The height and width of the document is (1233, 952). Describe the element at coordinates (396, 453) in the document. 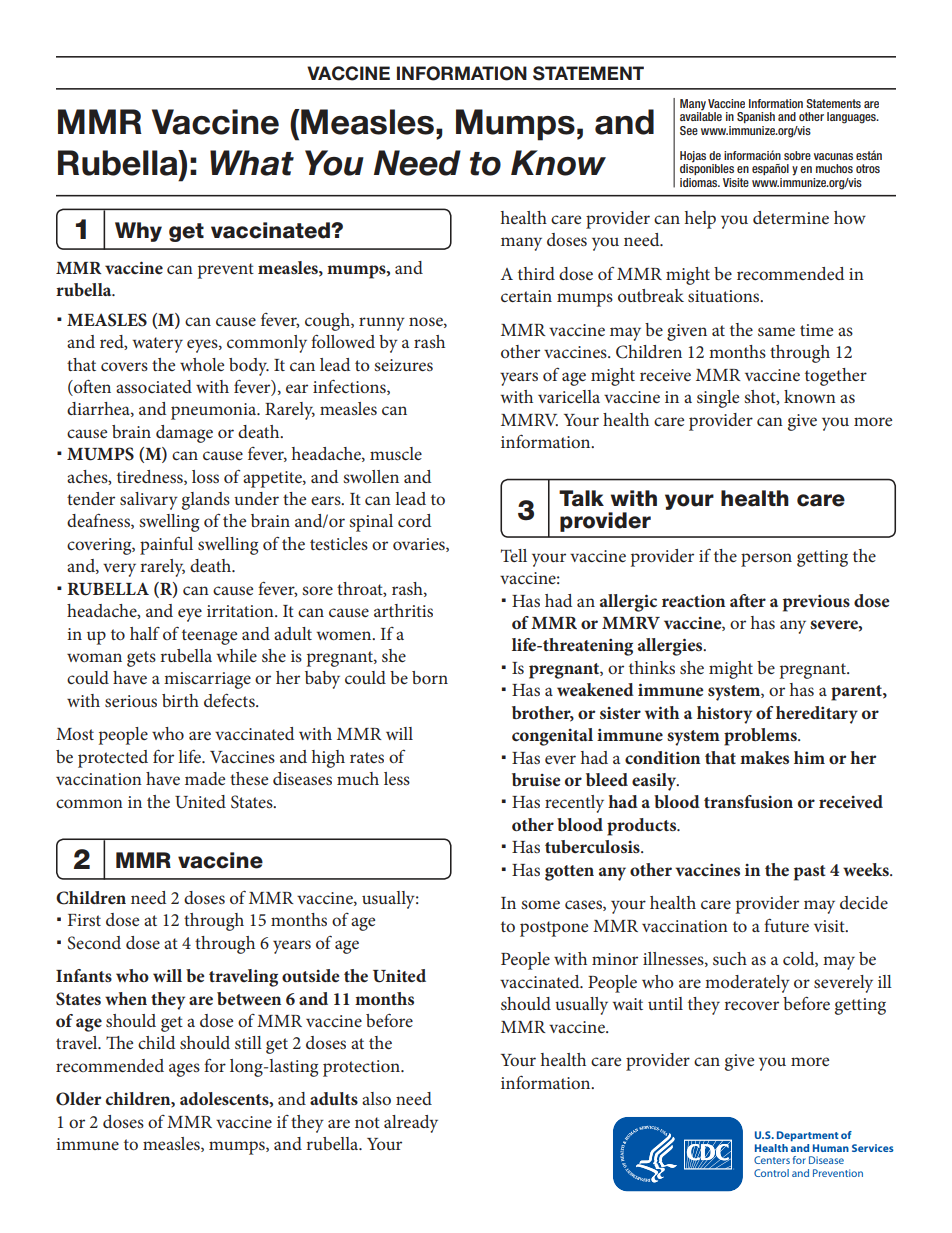

I see `muscle` at that location.
